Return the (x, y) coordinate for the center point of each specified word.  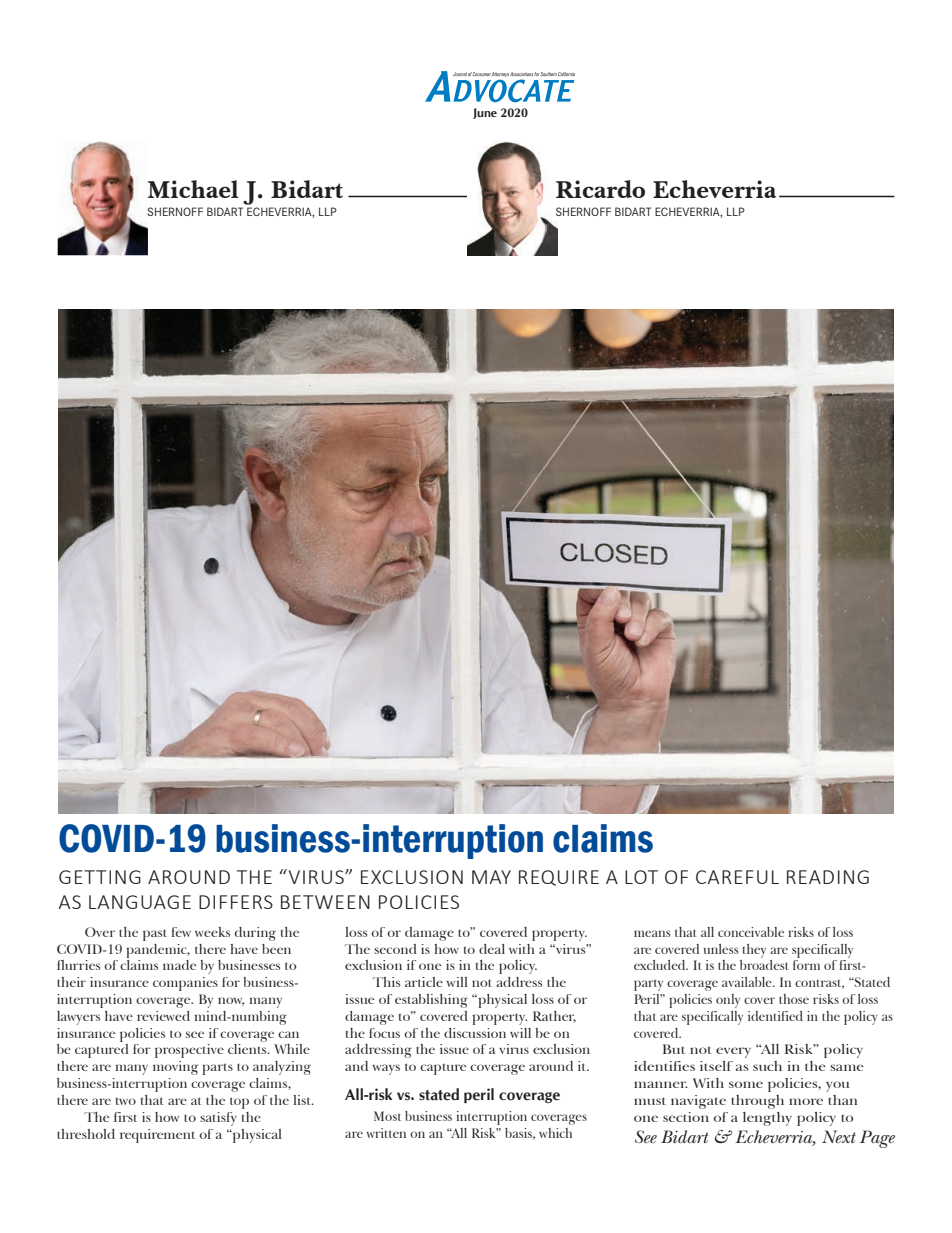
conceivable (751, 932)
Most (387, 1116)
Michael (193, 189)
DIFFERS (236, 902)
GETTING (100, 877)
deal (492, 949)
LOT (641, 877)
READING (828, 877)
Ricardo (600, 189)
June (485, 113)
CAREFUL (737, 877)
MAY (491, 877)
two (126, 1101)
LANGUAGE (140, 902)
